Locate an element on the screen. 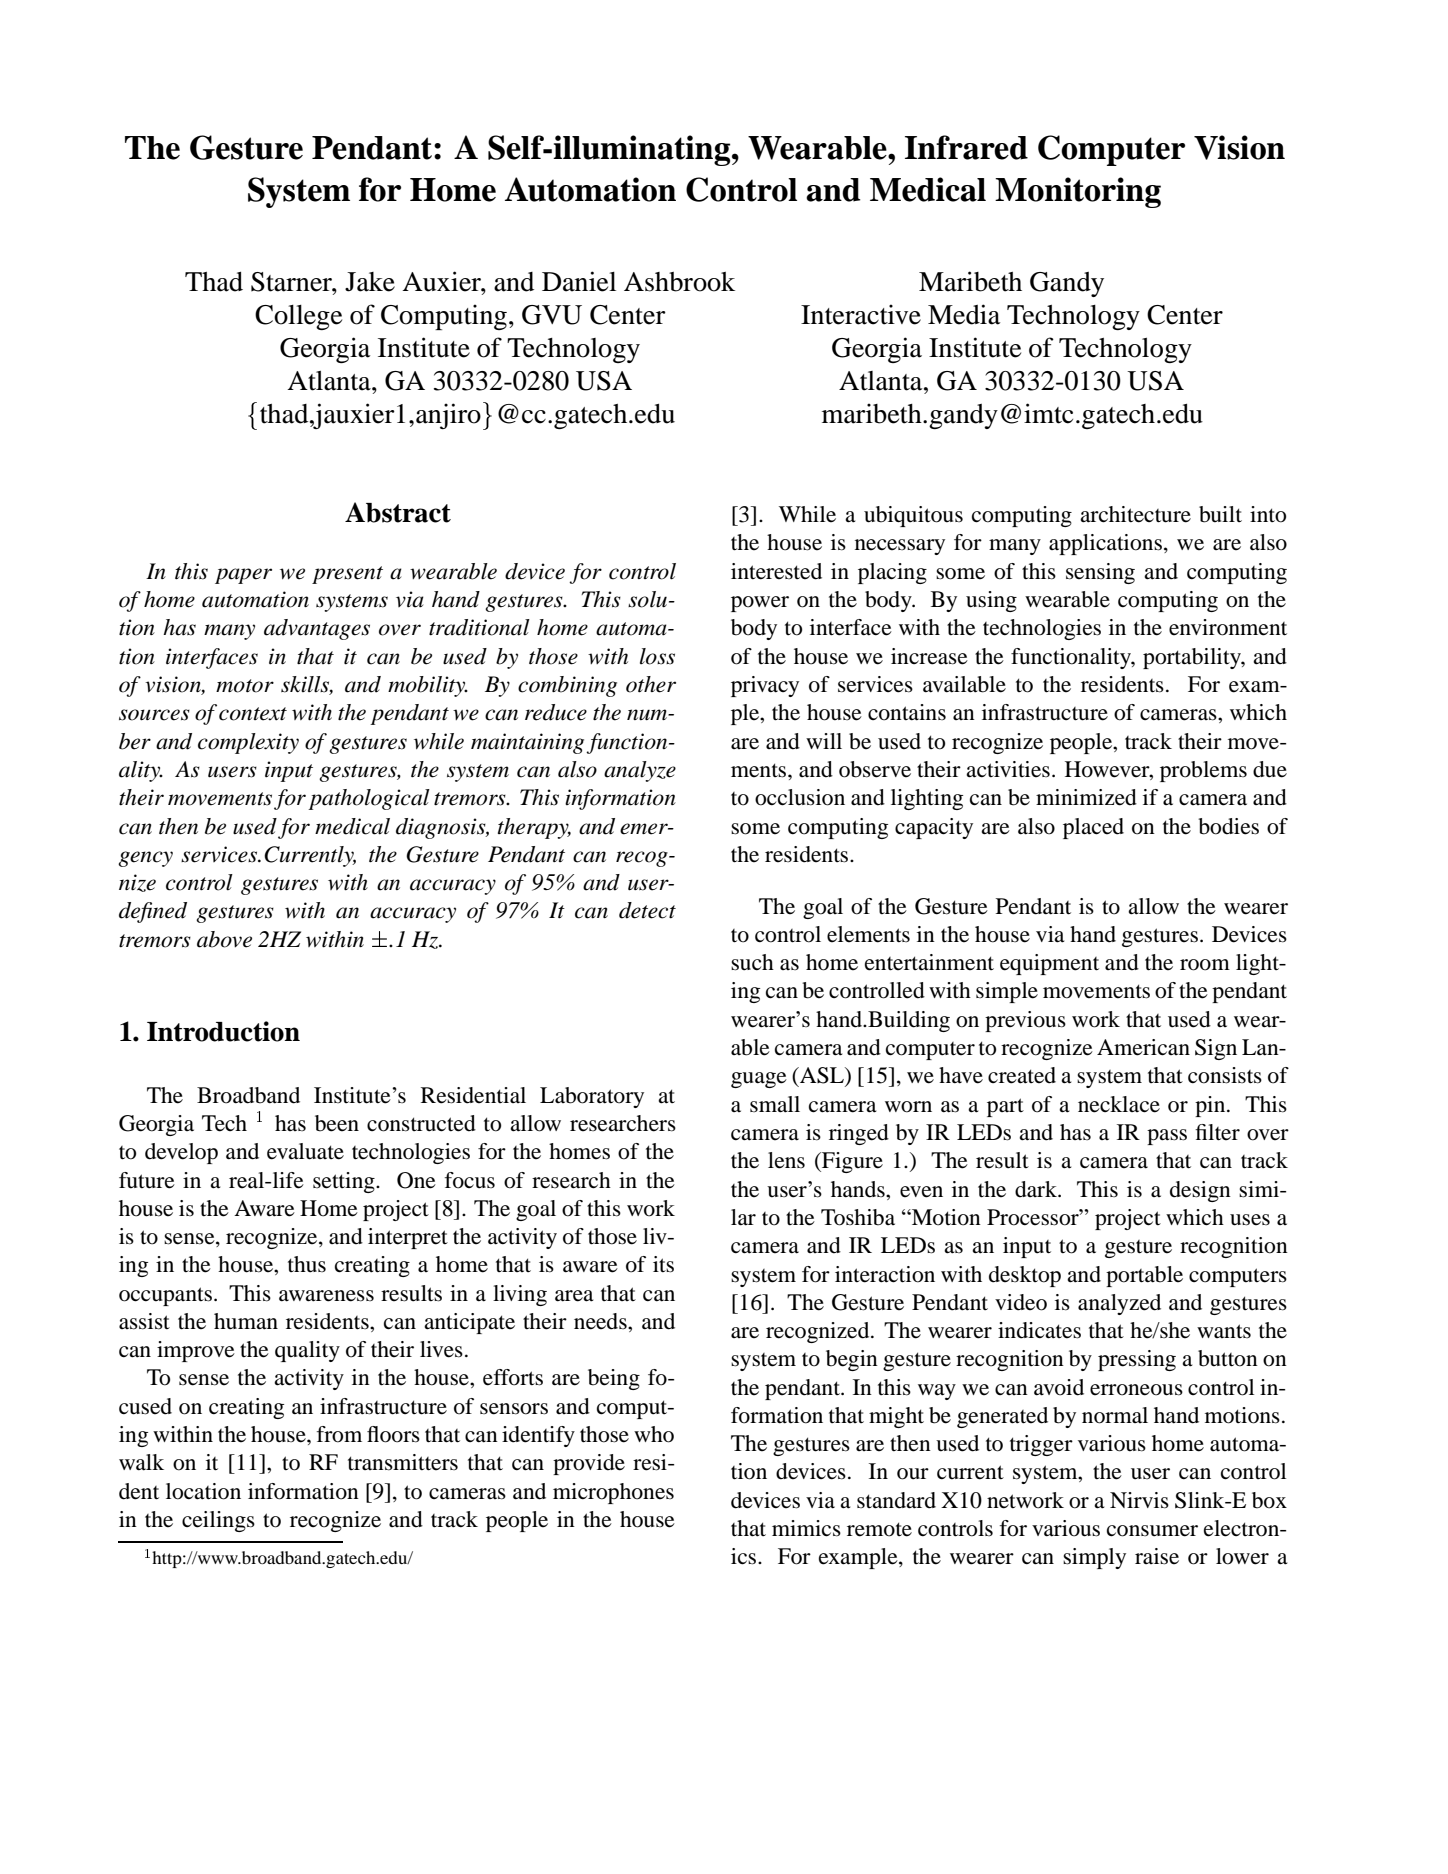 This screenshot has height=1874, width=1448. loss is located at coordinates (657, 656).
